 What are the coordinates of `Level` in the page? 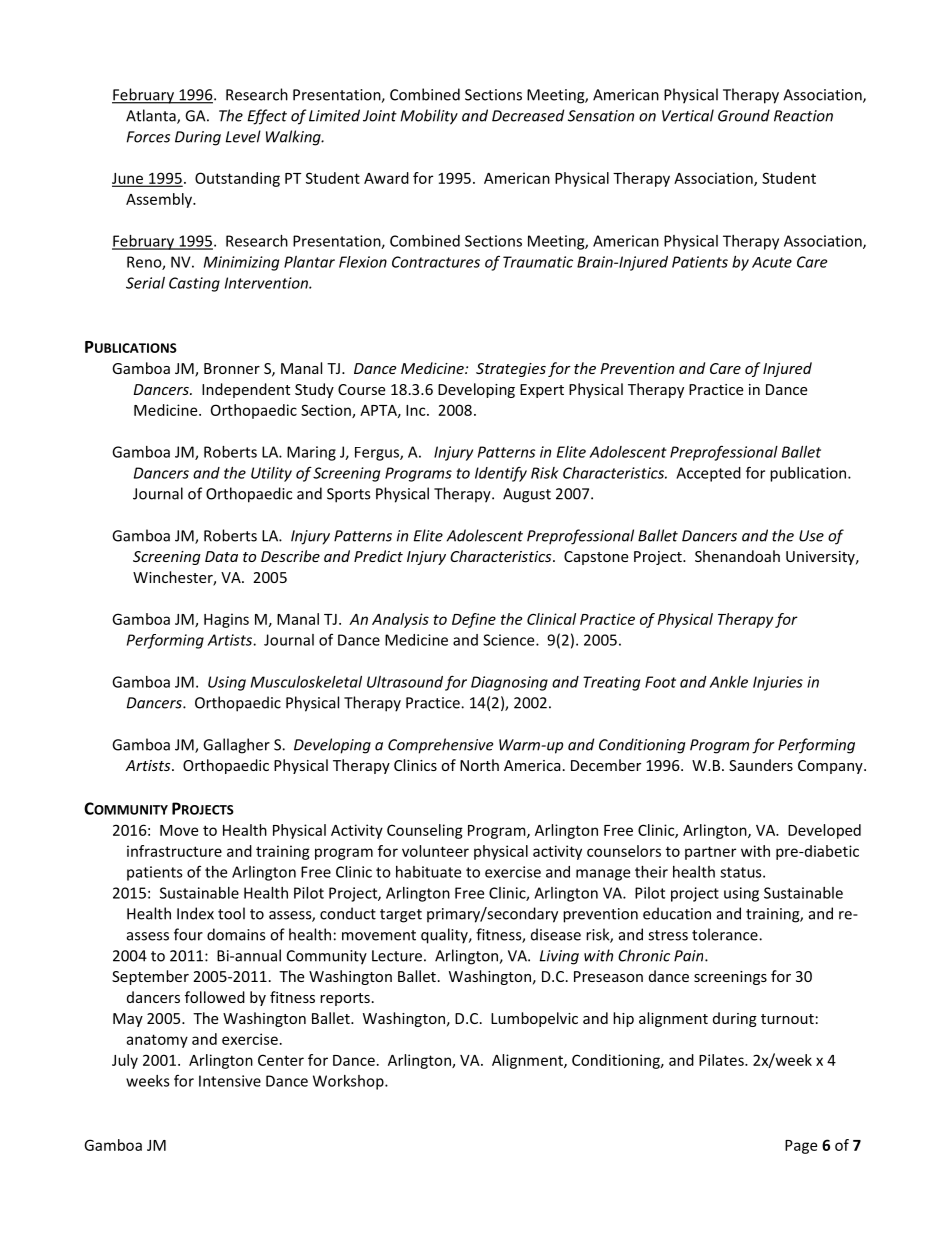 It's located at (243, 136).
